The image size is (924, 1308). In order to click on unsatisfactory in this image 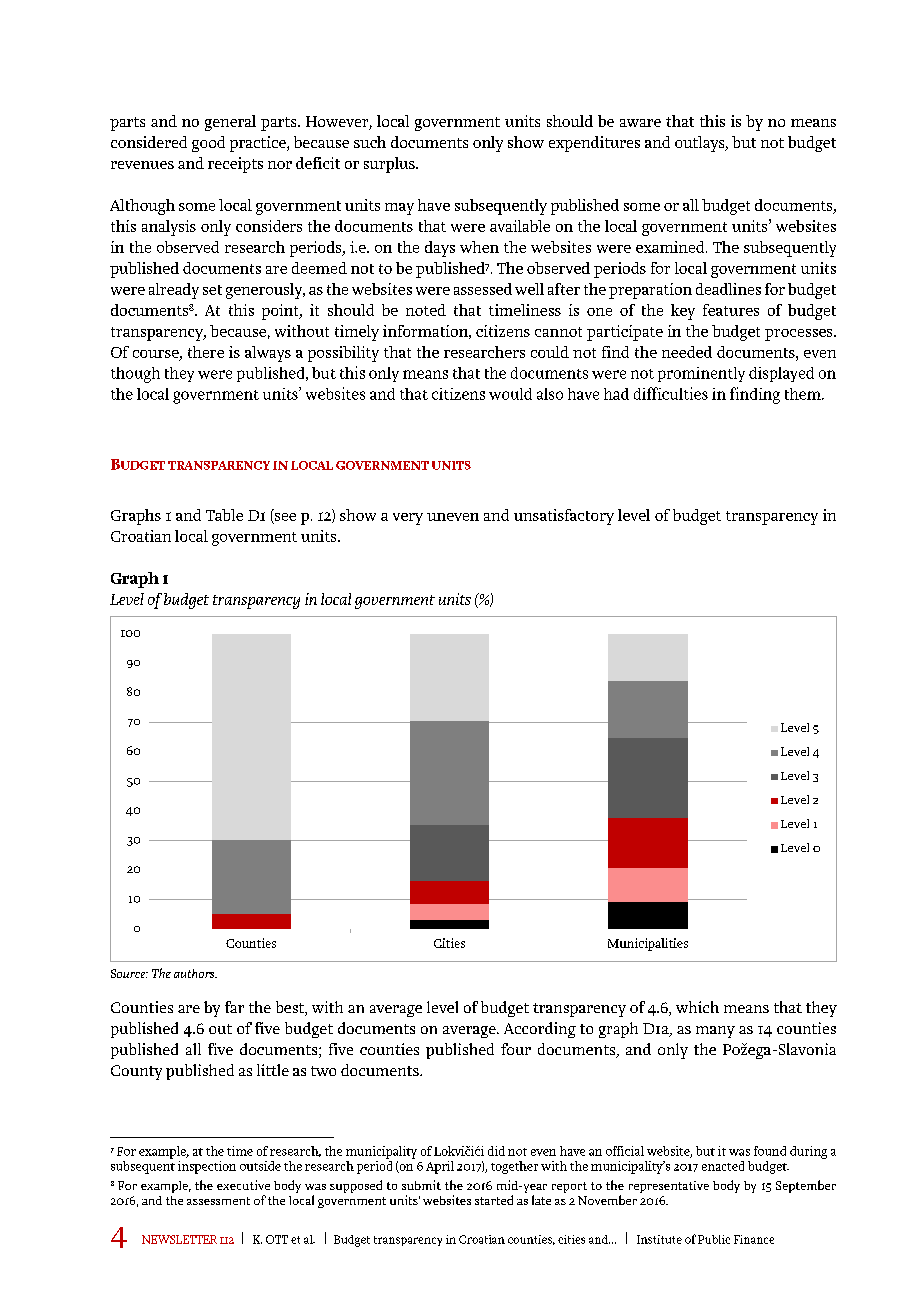, I will do `click(564, 517)`.
